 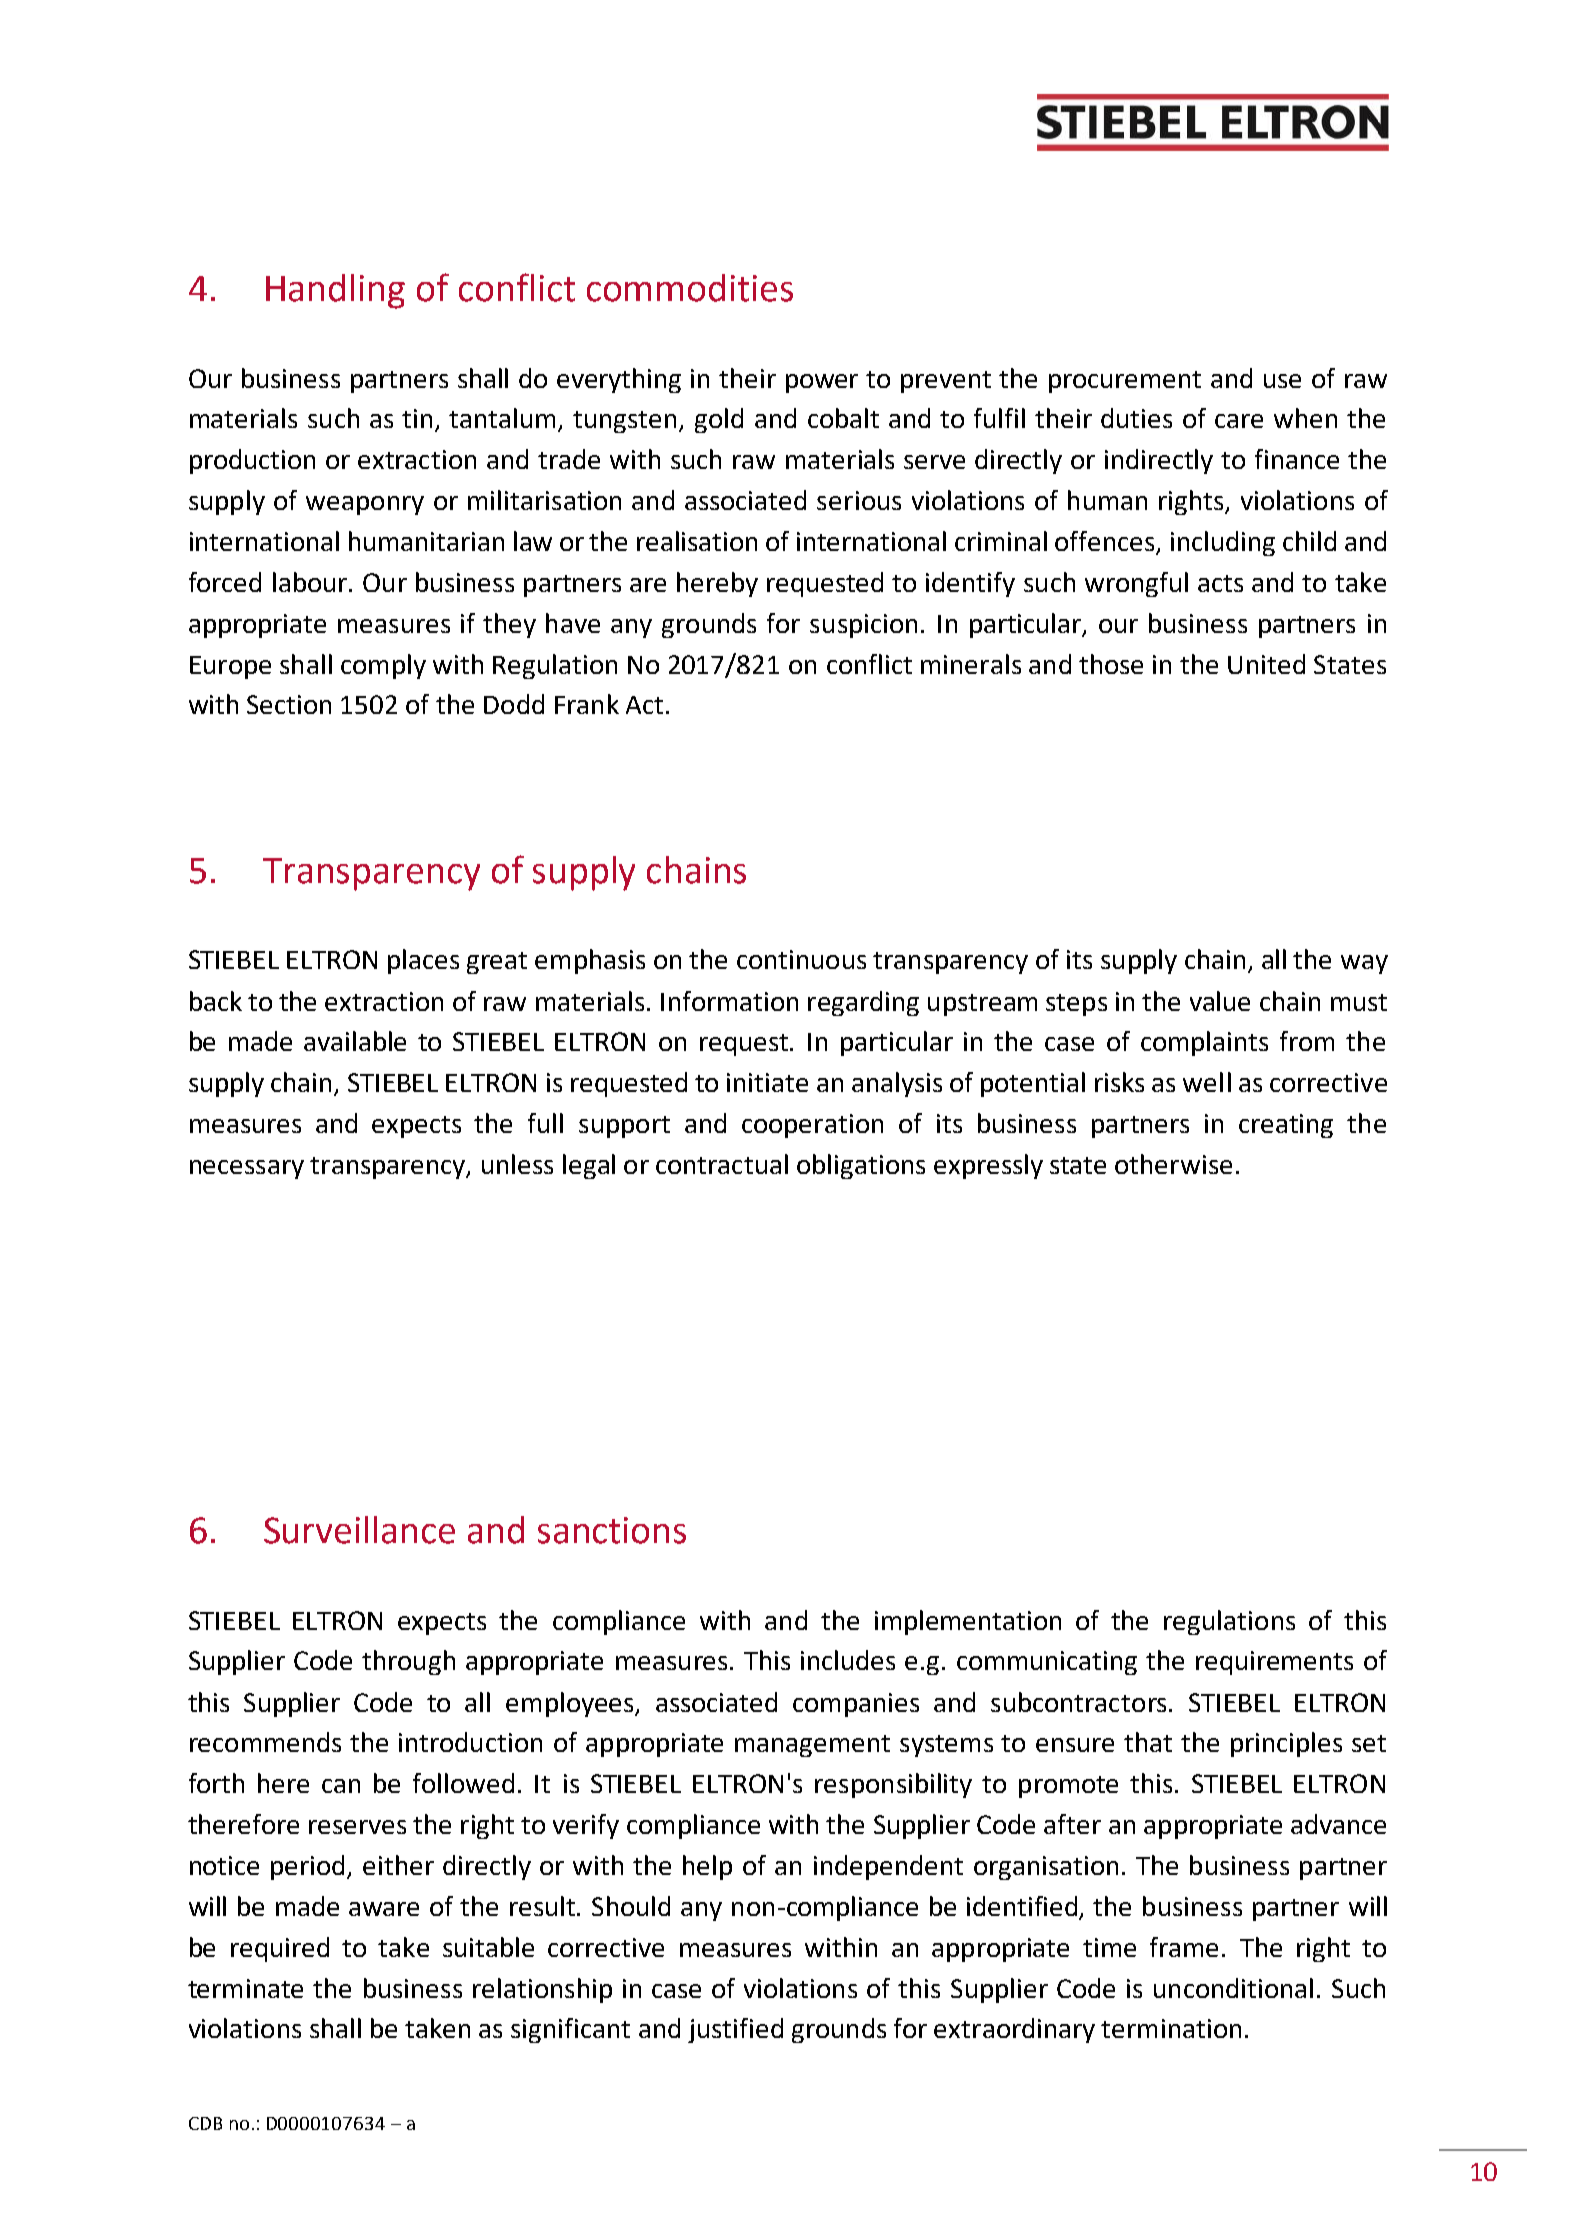 What do you see at coordinates (1173, 1164) in the page?
I see `otherwise` at bounding box center [1173, 1164].
